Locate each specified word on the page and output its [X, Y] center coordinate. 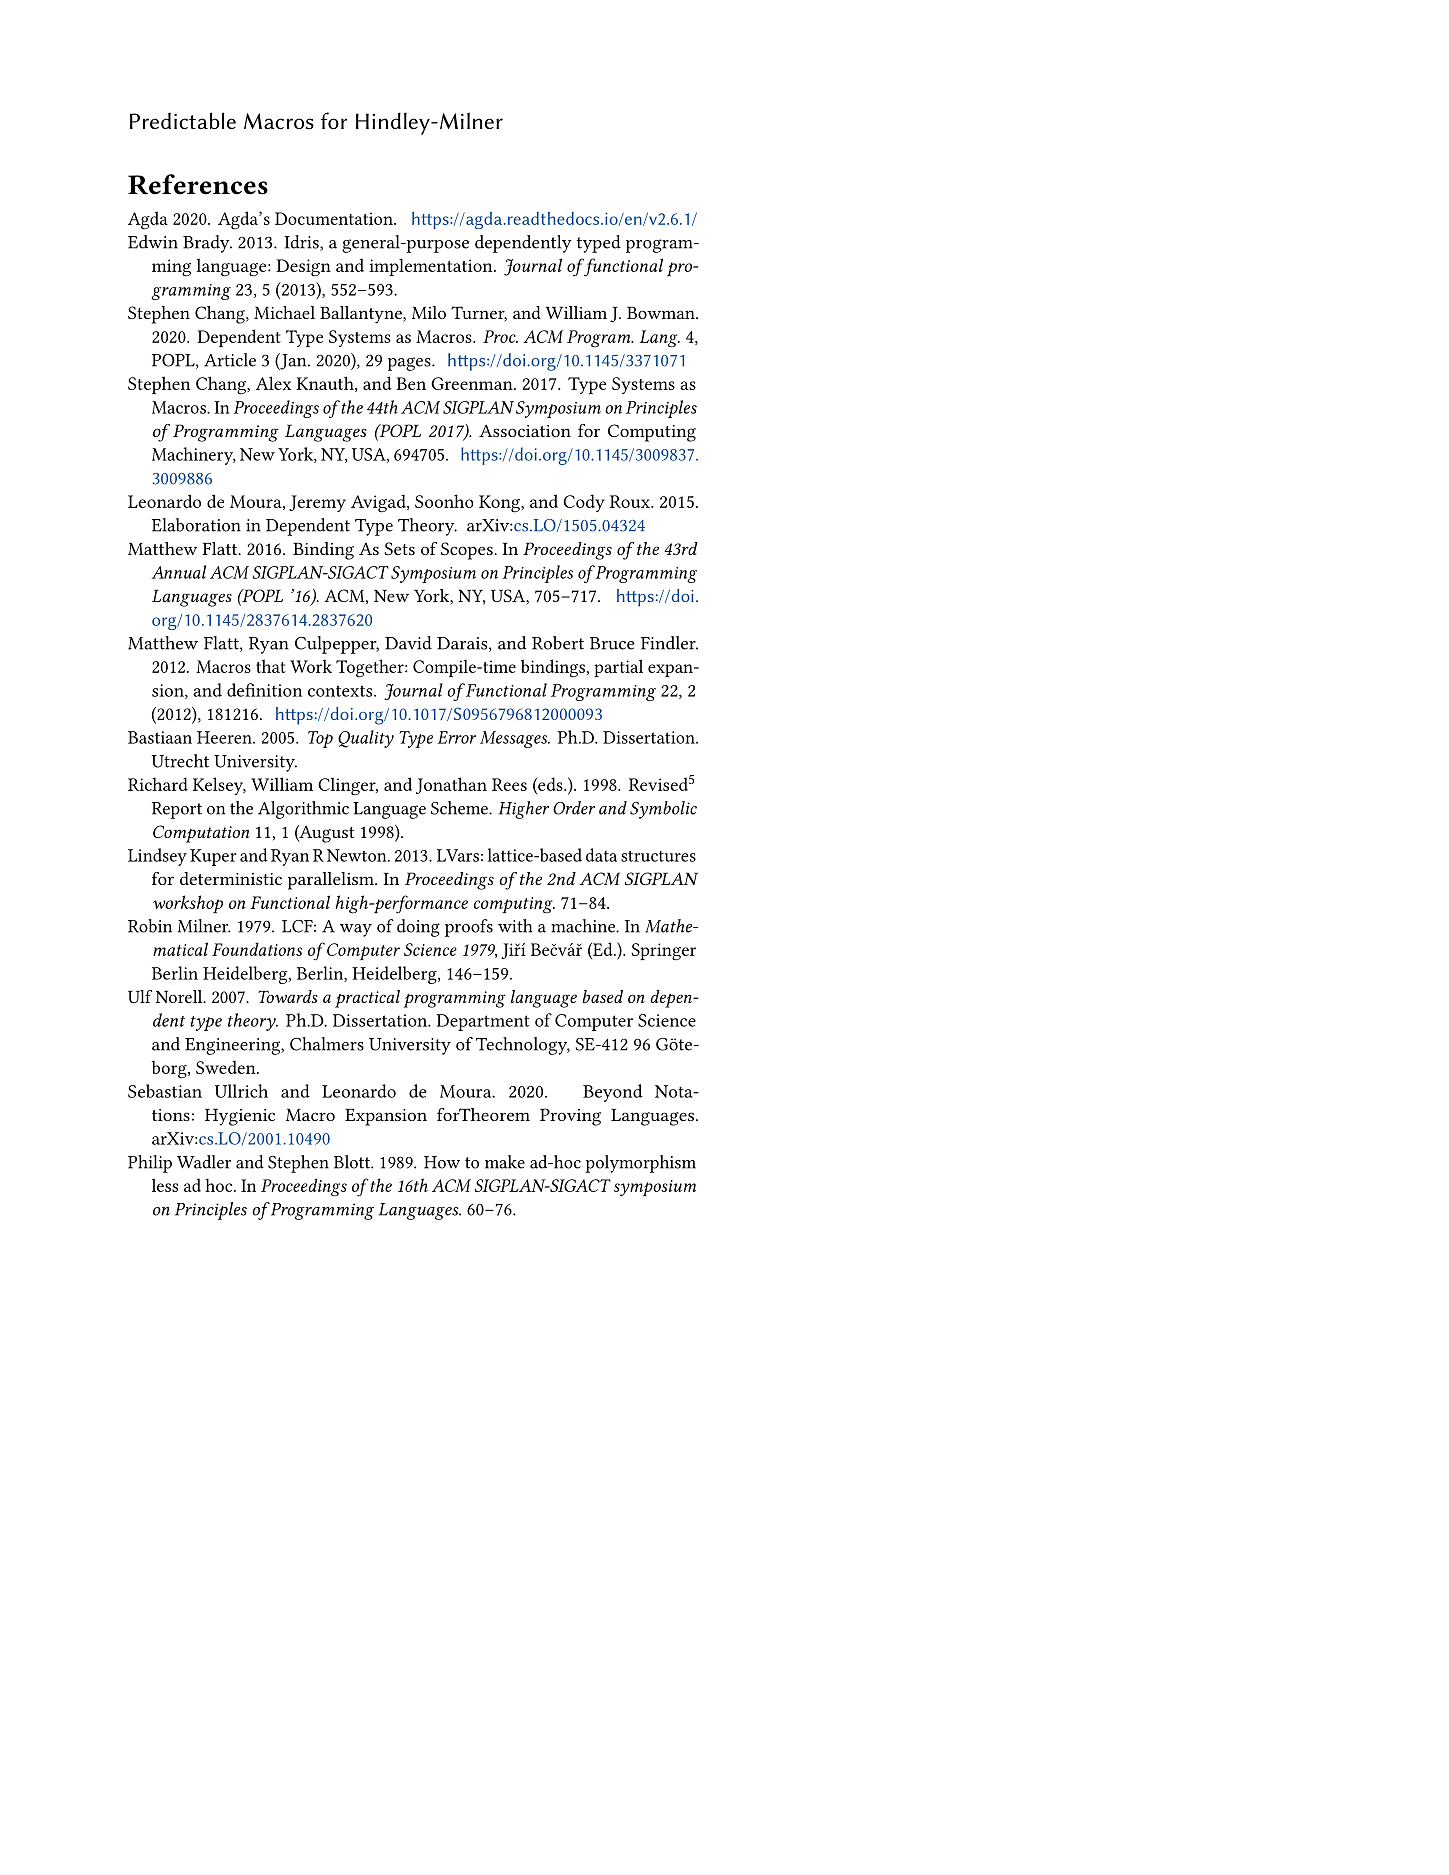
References [198, 184]
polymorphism [640, 1164]
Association [525, 430]
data [601, 855]
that [271, 666]
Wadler [204, 1162]
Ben [411, 383]
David [408, 643]
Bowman [662, 312]
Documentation [335, 218]
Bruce [612, 643]
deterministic [231, 878]
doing [418, 928]
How [442, 1162]
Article [230, 360]
